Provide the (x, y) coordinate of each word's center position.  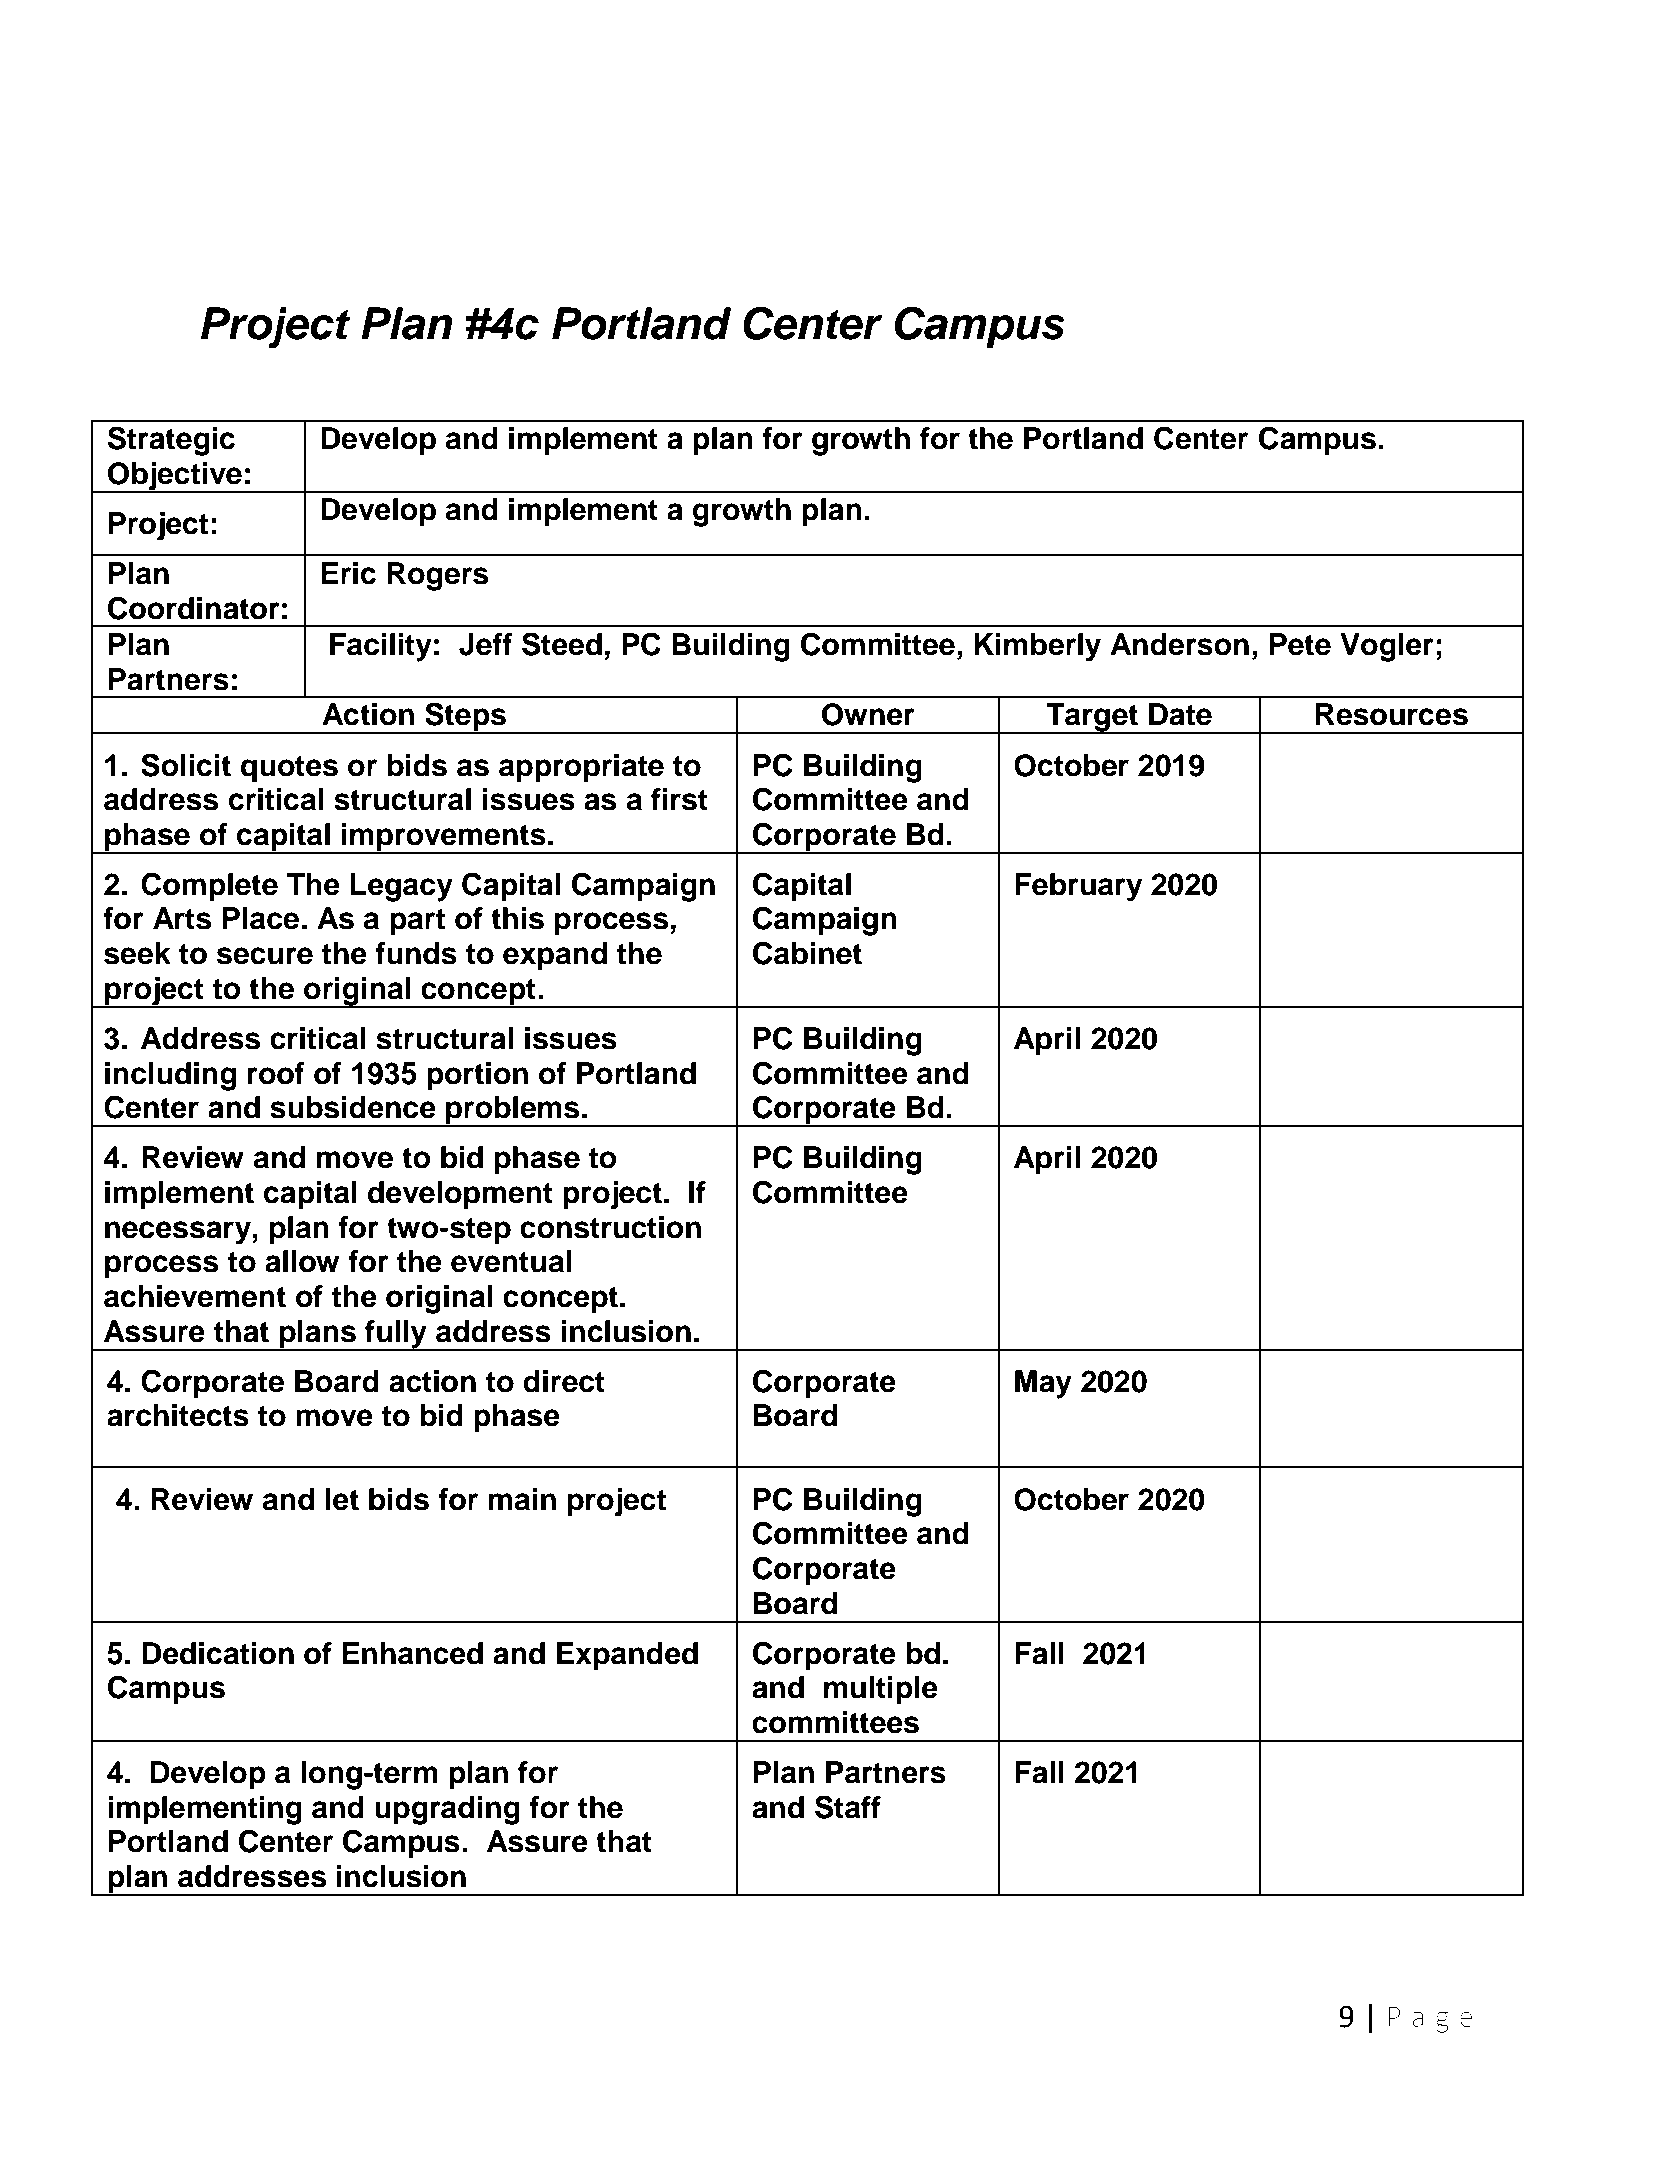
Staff (848, 1807)
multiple (881, 1690)
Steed (562, 644)
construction (610, 1227)
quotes (289, 769)
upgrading (447, 1810)
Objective (175, 477)
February (1079, 887)
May (1043, 1384)
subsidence (353, 1107)
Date (1180, 714)
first (679, 799)
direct (564, 1381)
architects (178, 1415)
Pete (1300, 644)
